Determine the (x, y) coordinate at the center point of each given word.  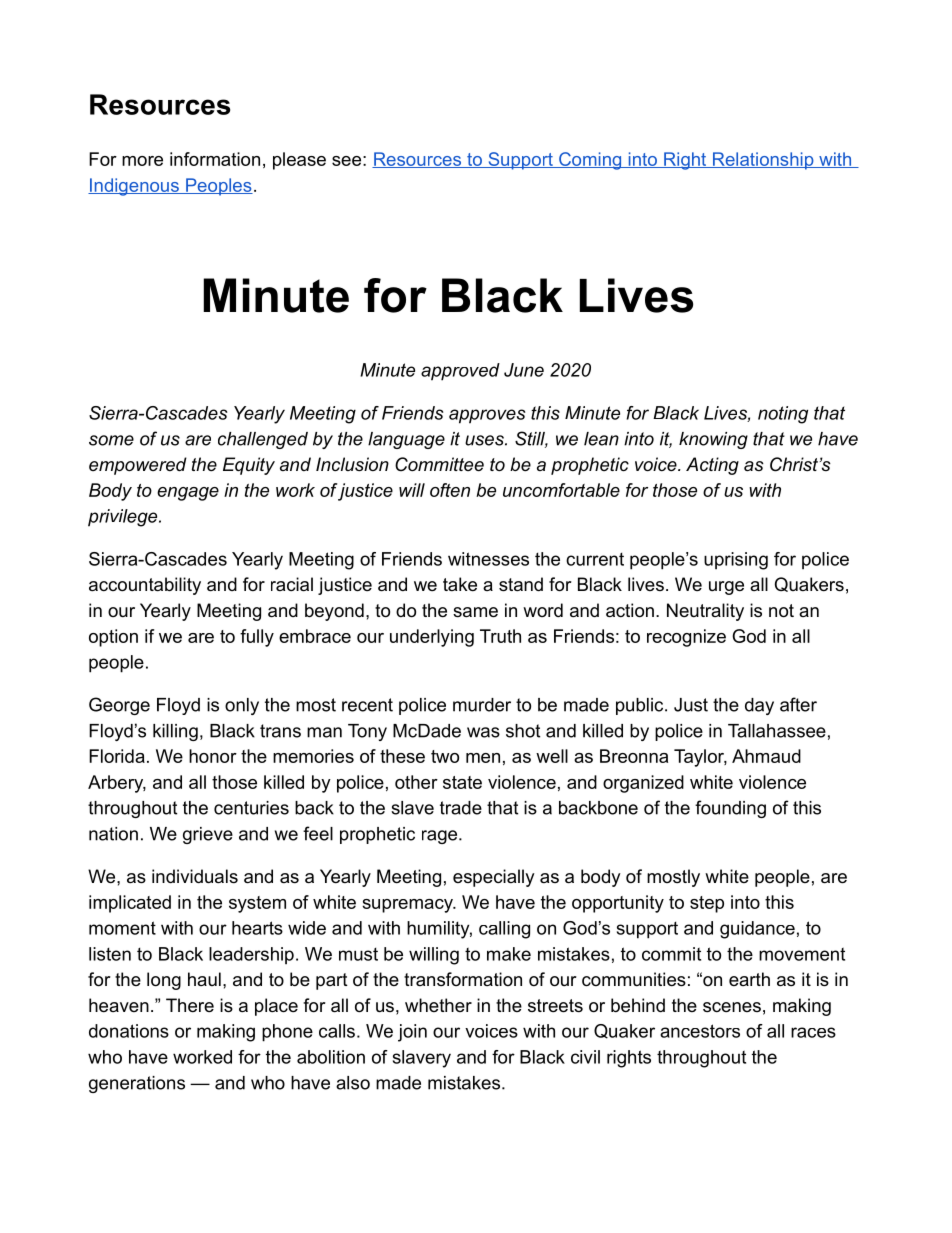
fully (257, 638)
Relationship (763, 161)
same (475, 612)
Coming (590, 161)
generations (137, 1084)
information (215, 159)
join (412, 1033)
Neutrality (705, 612)
